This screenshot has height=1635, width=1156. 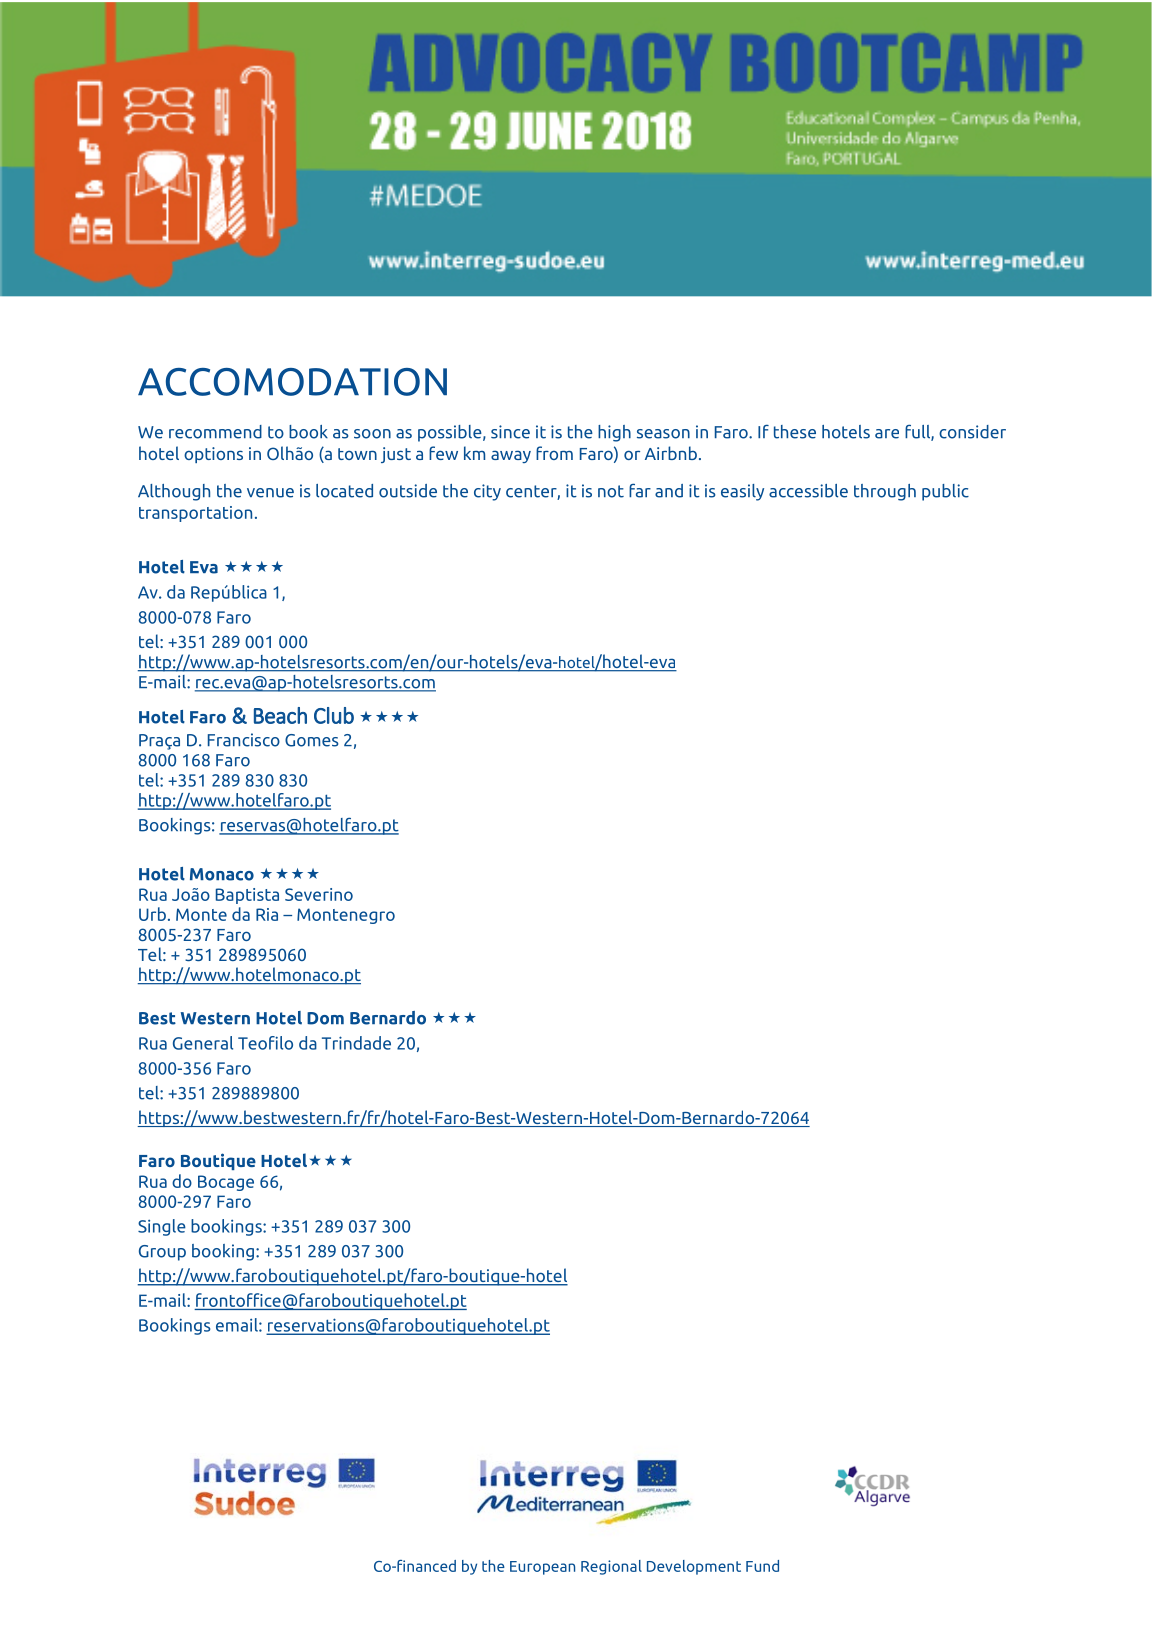 I want to click on recommend, so click(x=215, y=432).
